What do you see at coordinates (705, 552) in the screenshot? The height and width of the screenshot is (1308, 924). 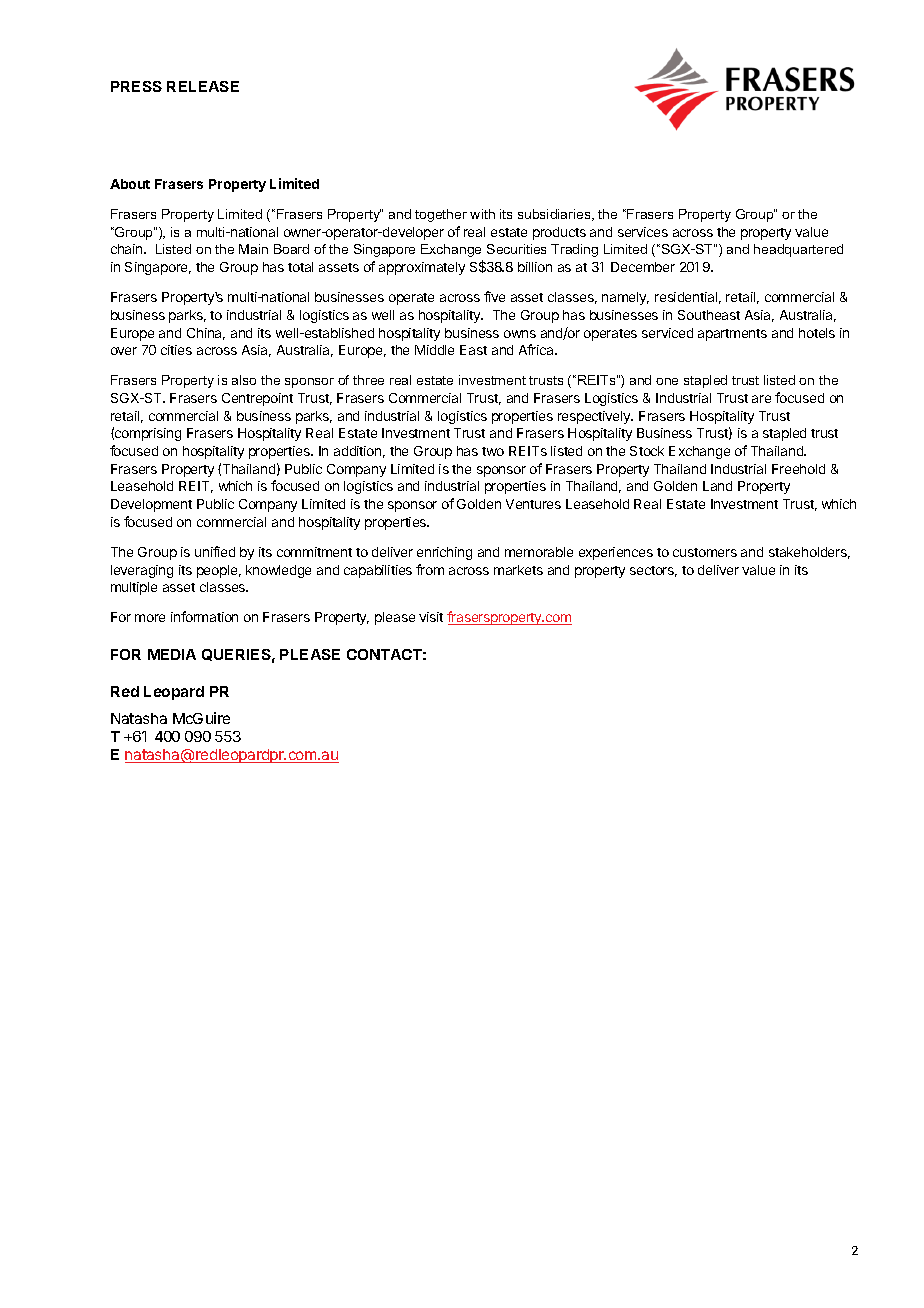 I see `customers` at bounding box center [705, 552].
